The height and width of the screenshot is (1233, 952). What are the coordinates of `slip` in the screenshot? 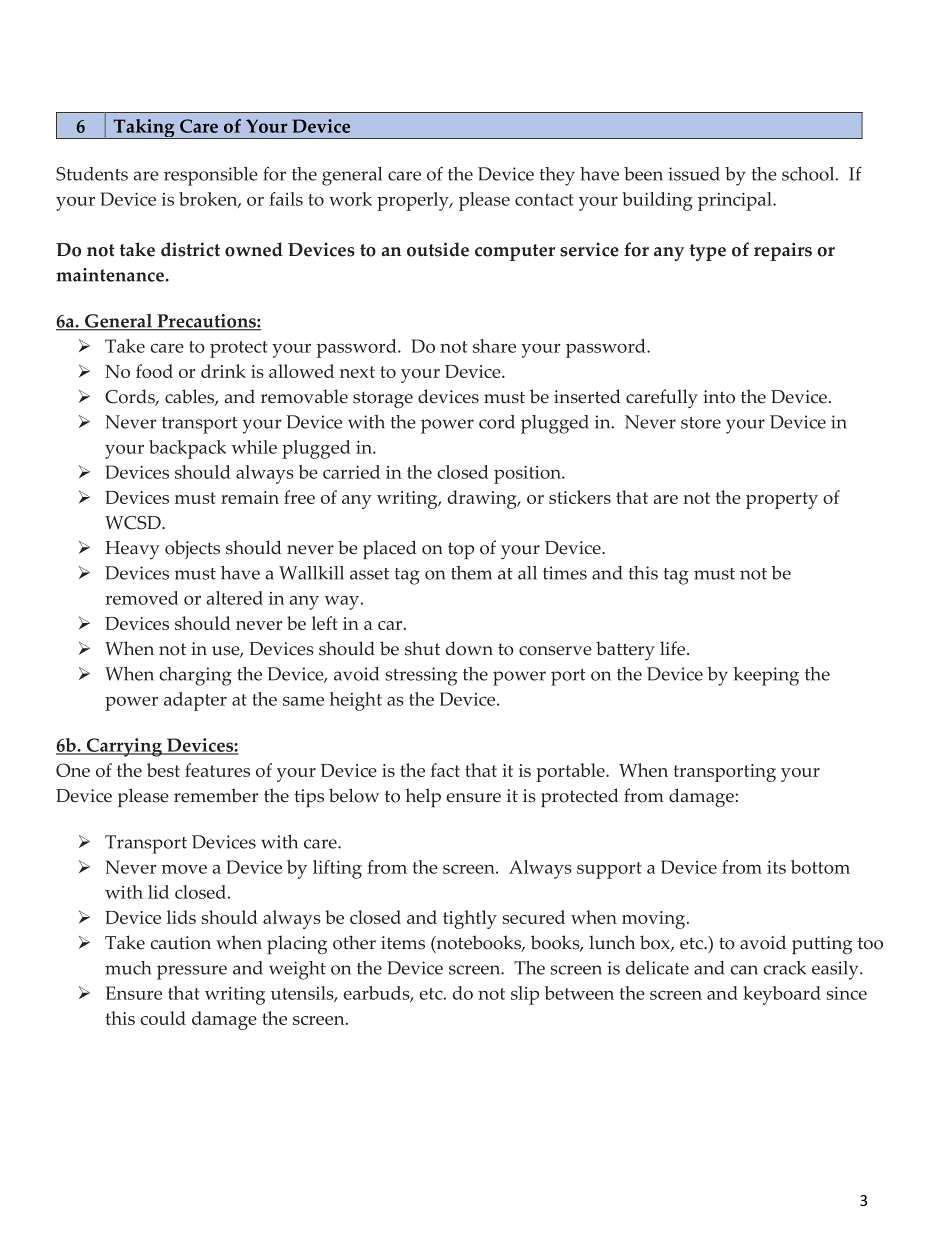 It's located at (525, 995).
